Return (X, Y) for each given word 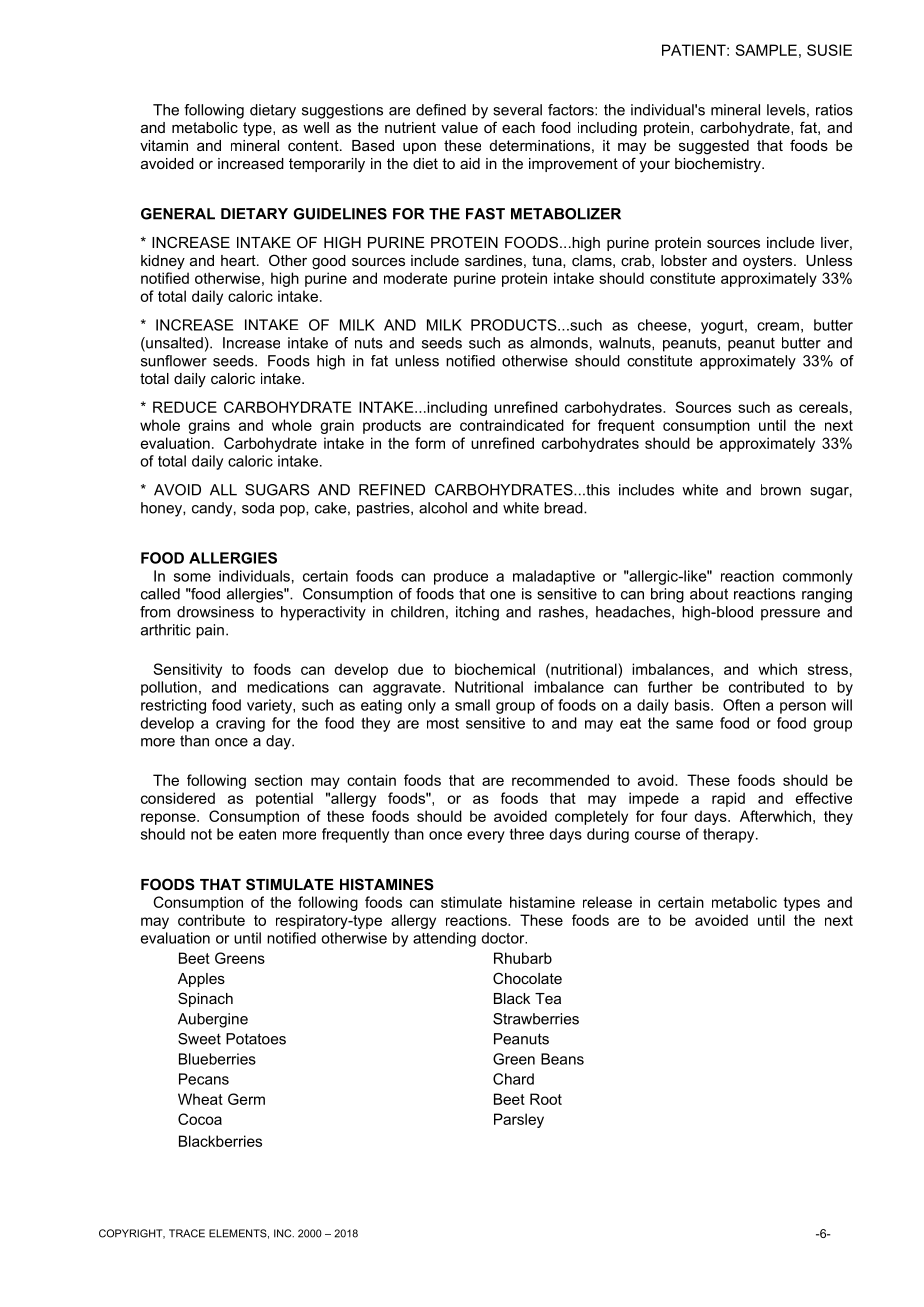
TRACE (187, 1233)
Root (546, 1099)
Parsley (519, 1120)
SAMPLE (766, 50)
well (316, 127)
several (517, 110)
